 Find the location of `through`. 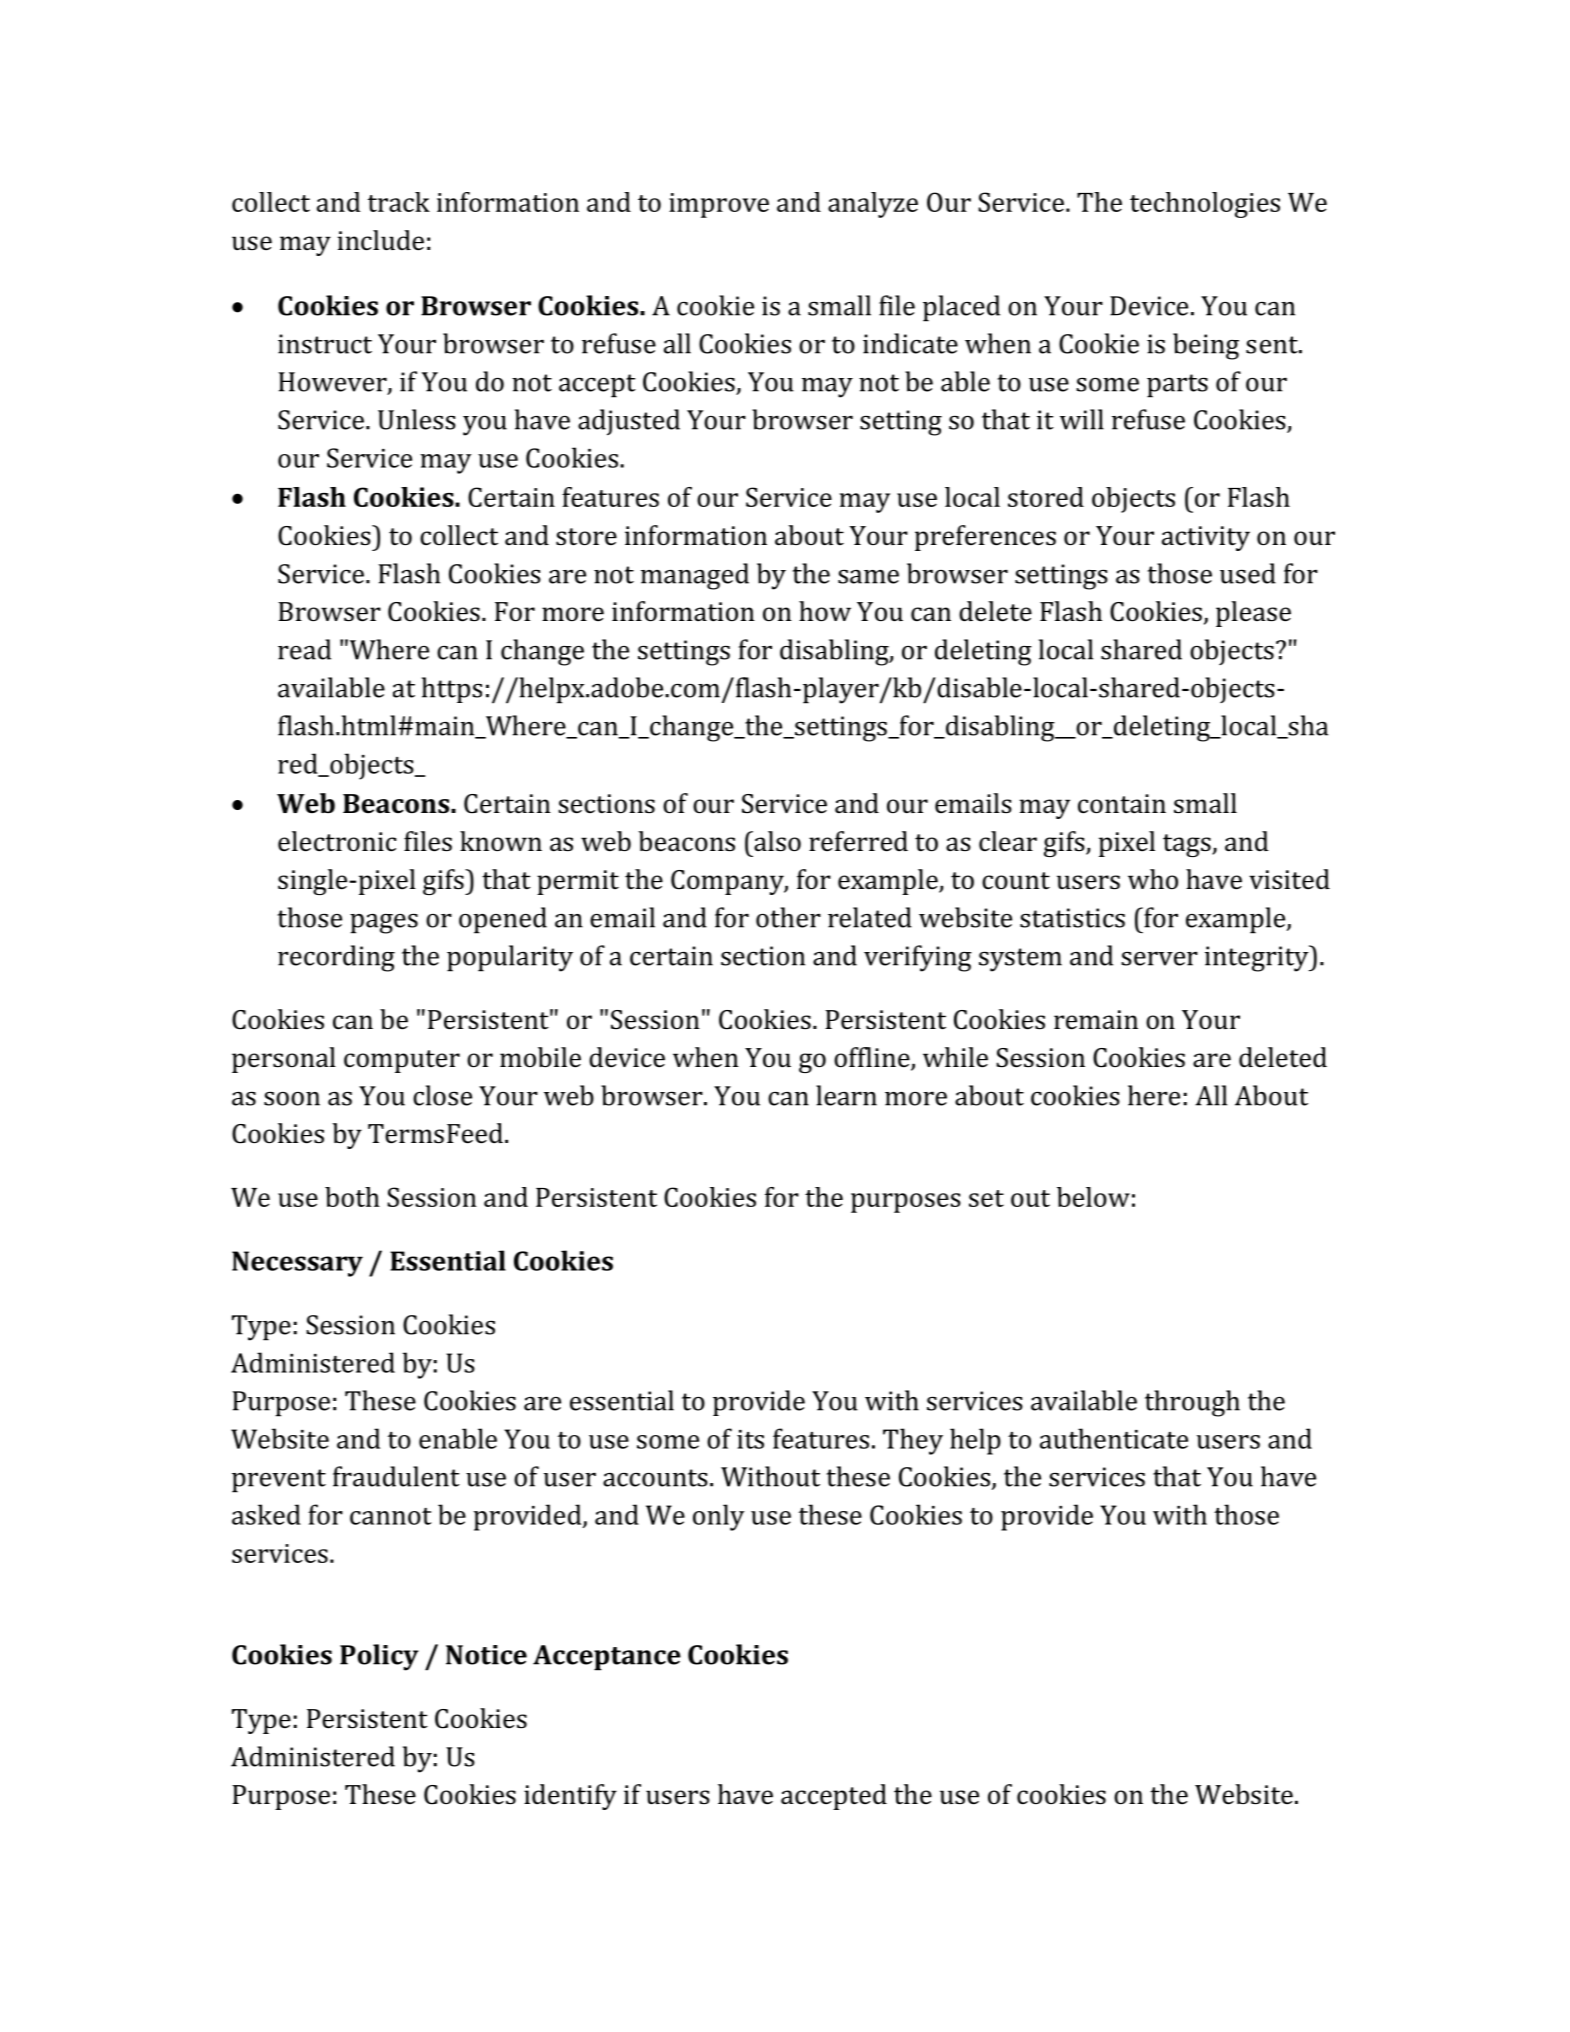

through is located at coordinates (1192, 1403).
